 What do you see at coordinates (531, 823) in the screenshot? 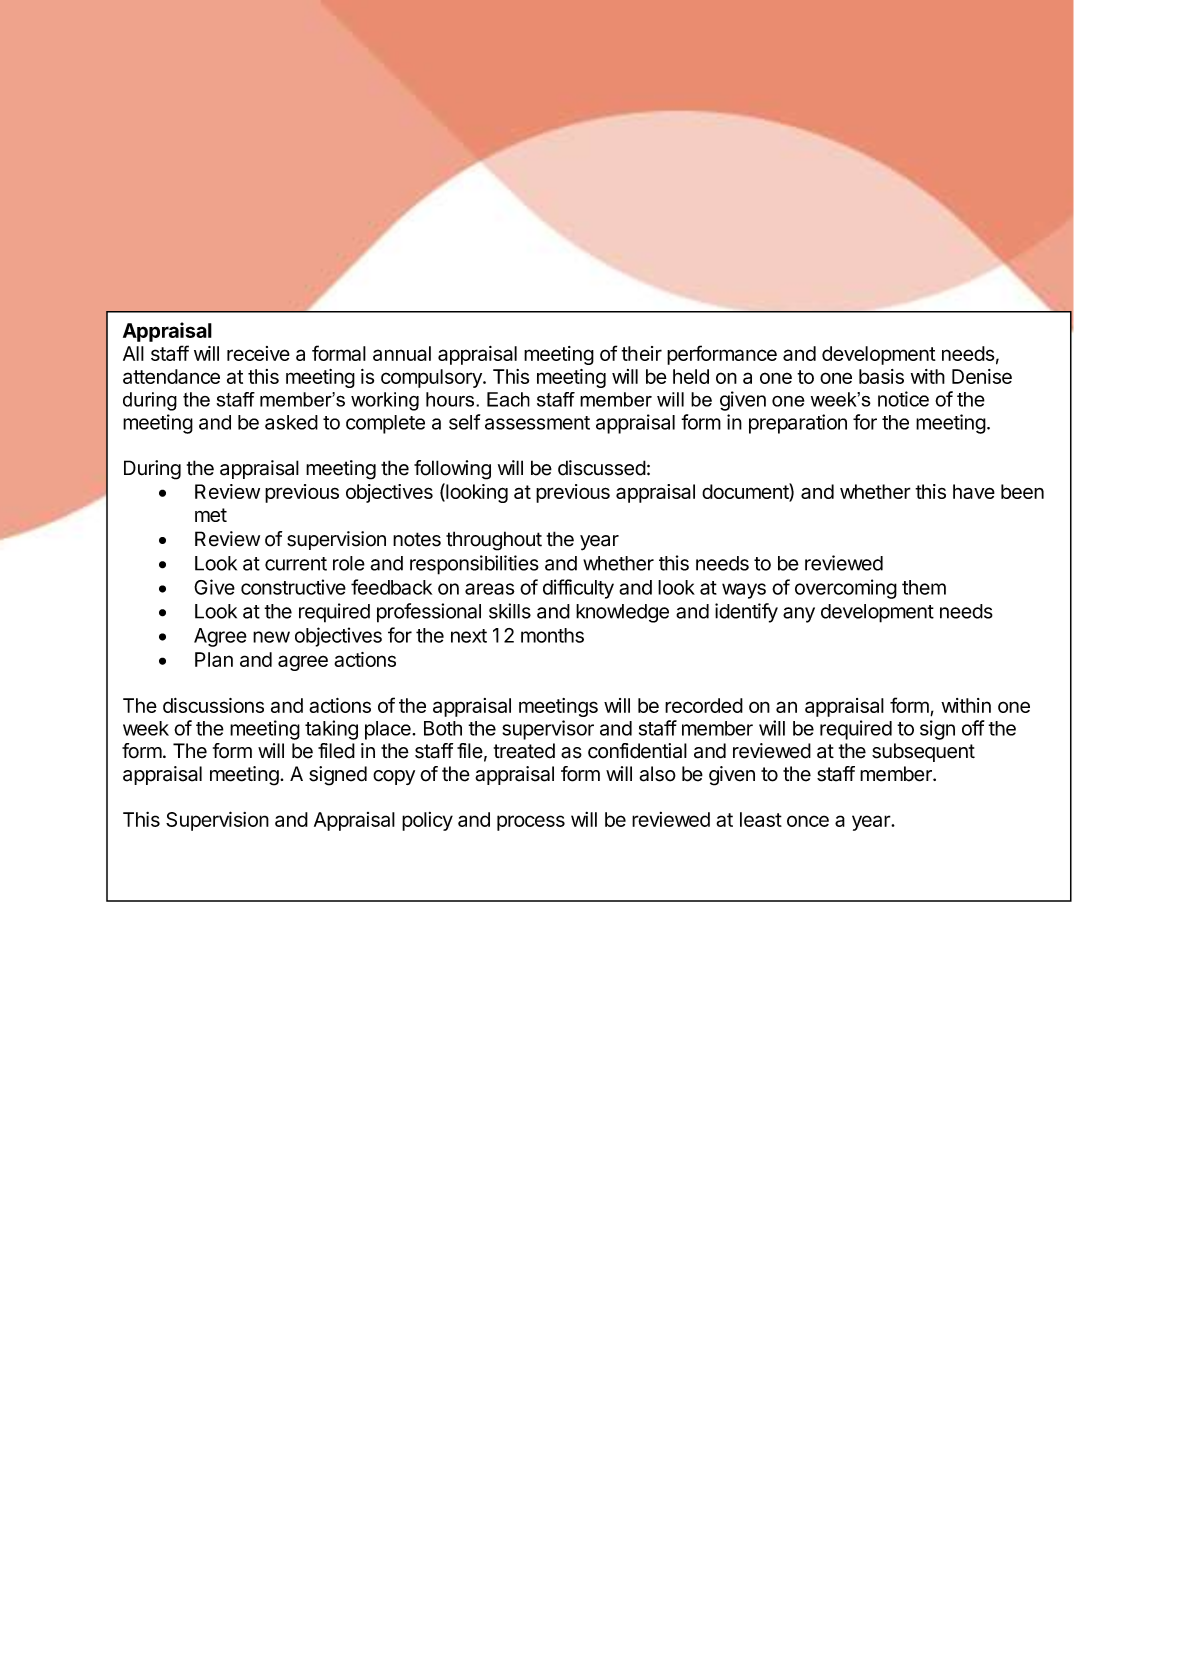
I see `process` at bounding box center [531, 823].
